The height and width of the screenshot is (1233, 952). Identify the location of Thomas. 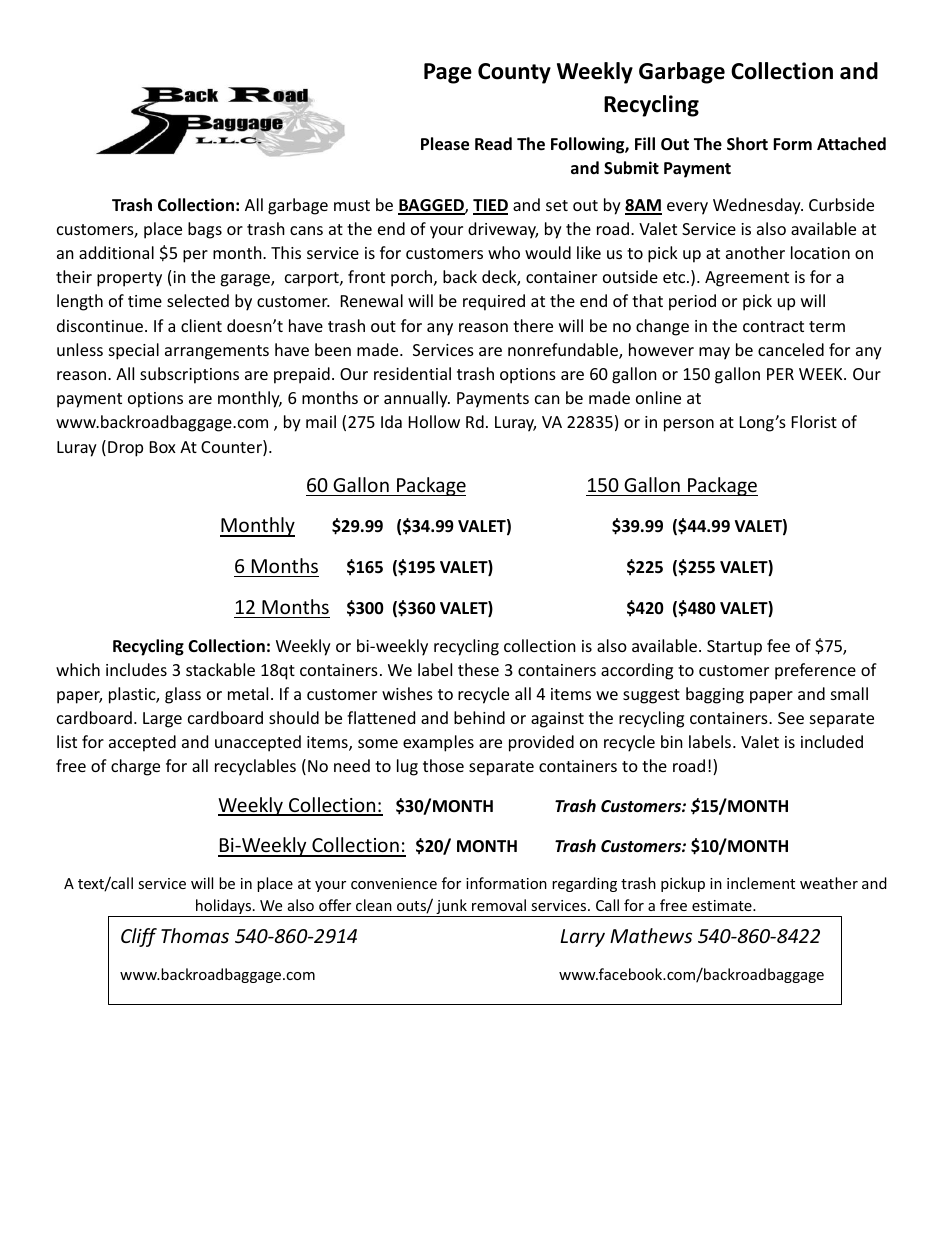
(195, 935).
